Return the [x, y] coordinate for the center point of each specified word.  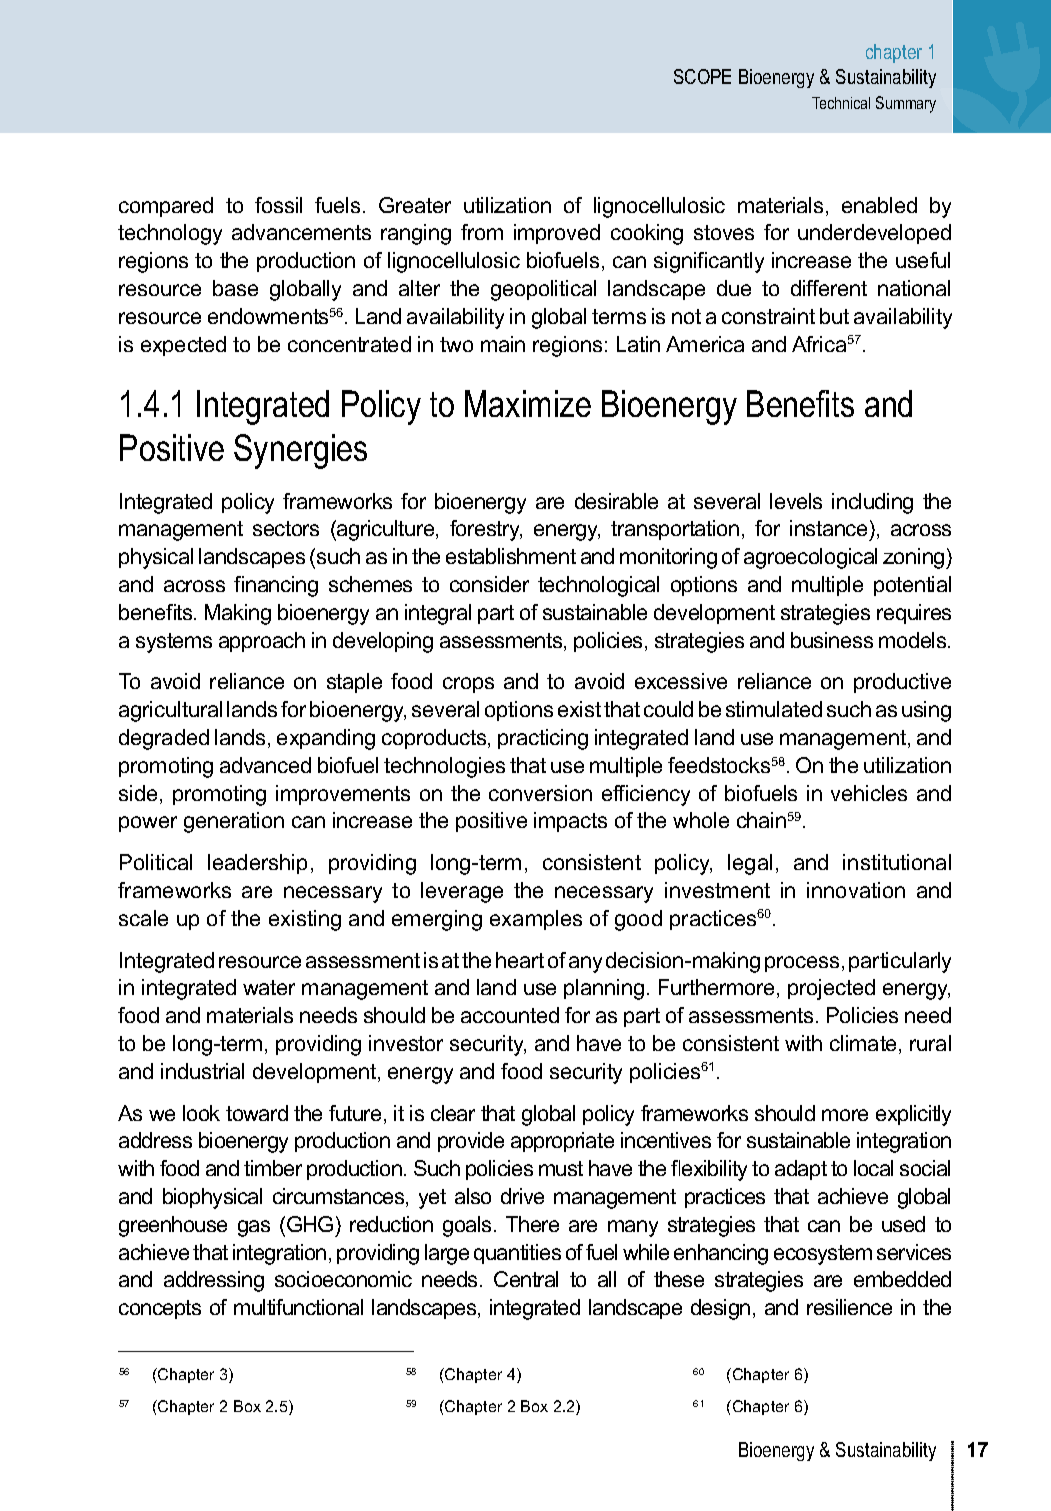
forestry [486, 530]
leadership [257, 864]
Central [526, 1279]
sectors [286, 528]
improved [557, 234]
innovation [856, 890]
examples [536, 920]
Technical [841, 103]
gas [254, 1228]
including [872, 503]
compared [166, 207]
